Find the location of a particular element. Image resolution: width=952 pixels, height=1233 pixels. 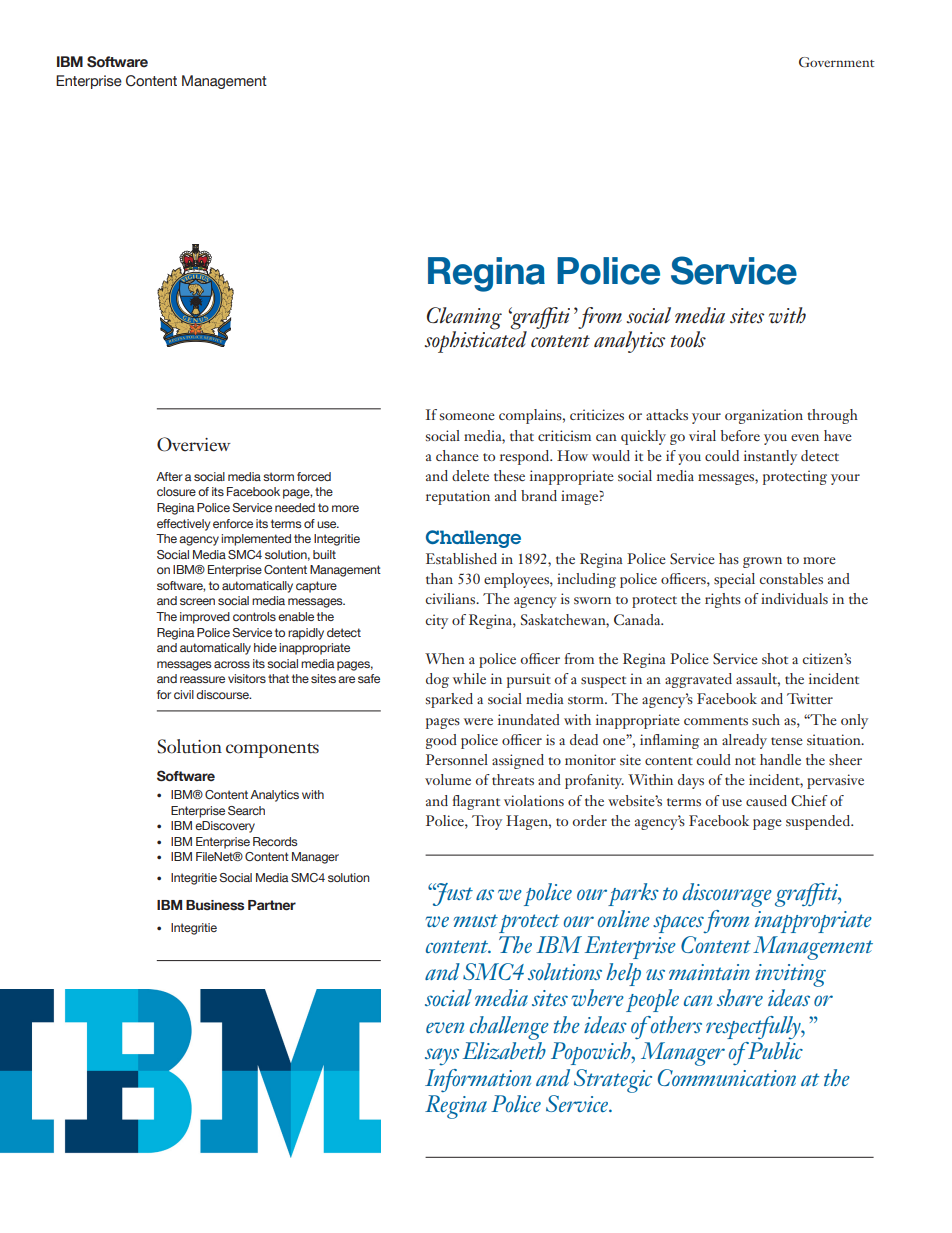

Elizabeth is located at coordinates (504, 1050).
